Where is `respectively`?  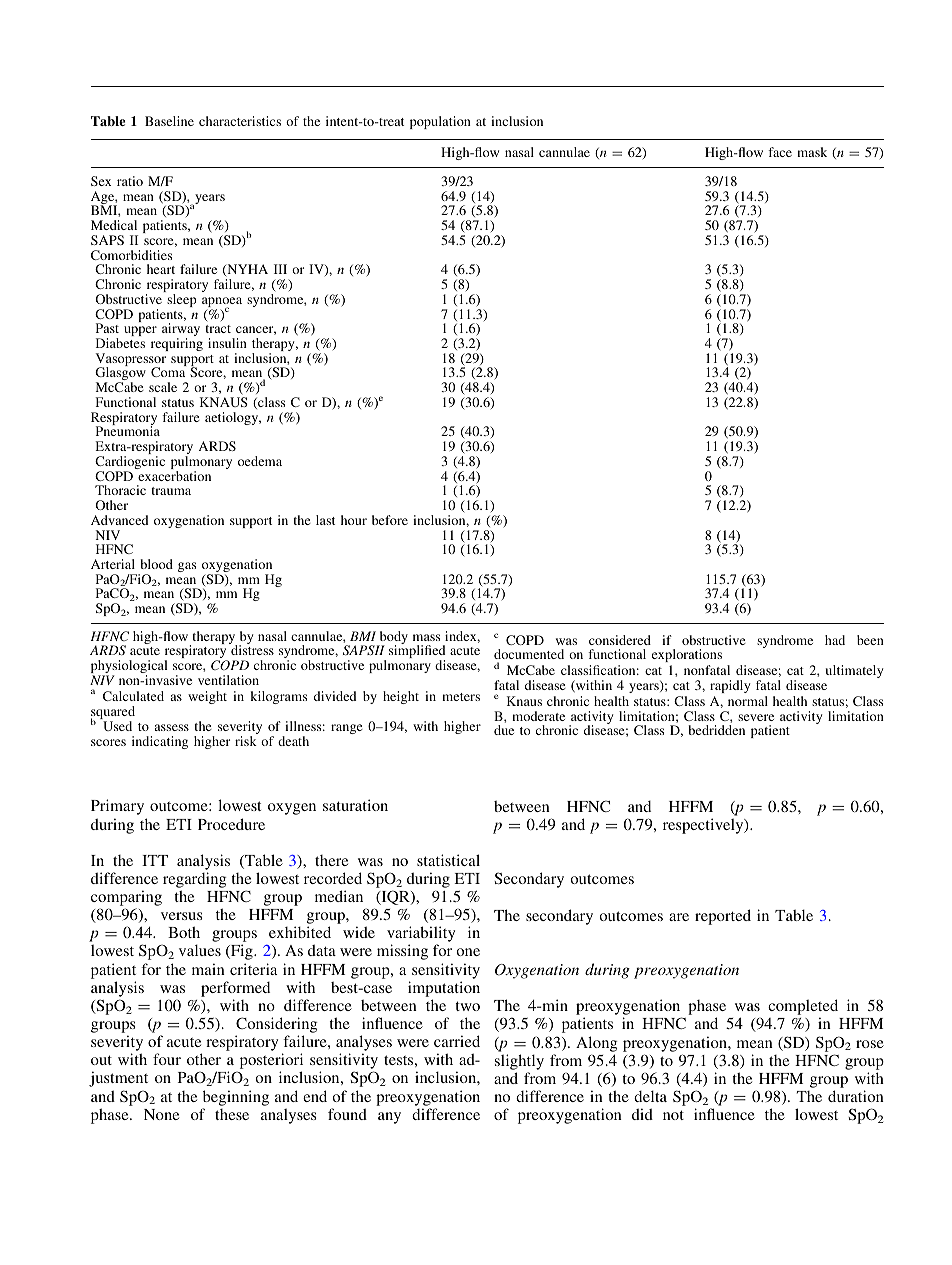 respectively is located at coordinates (704, 826).
